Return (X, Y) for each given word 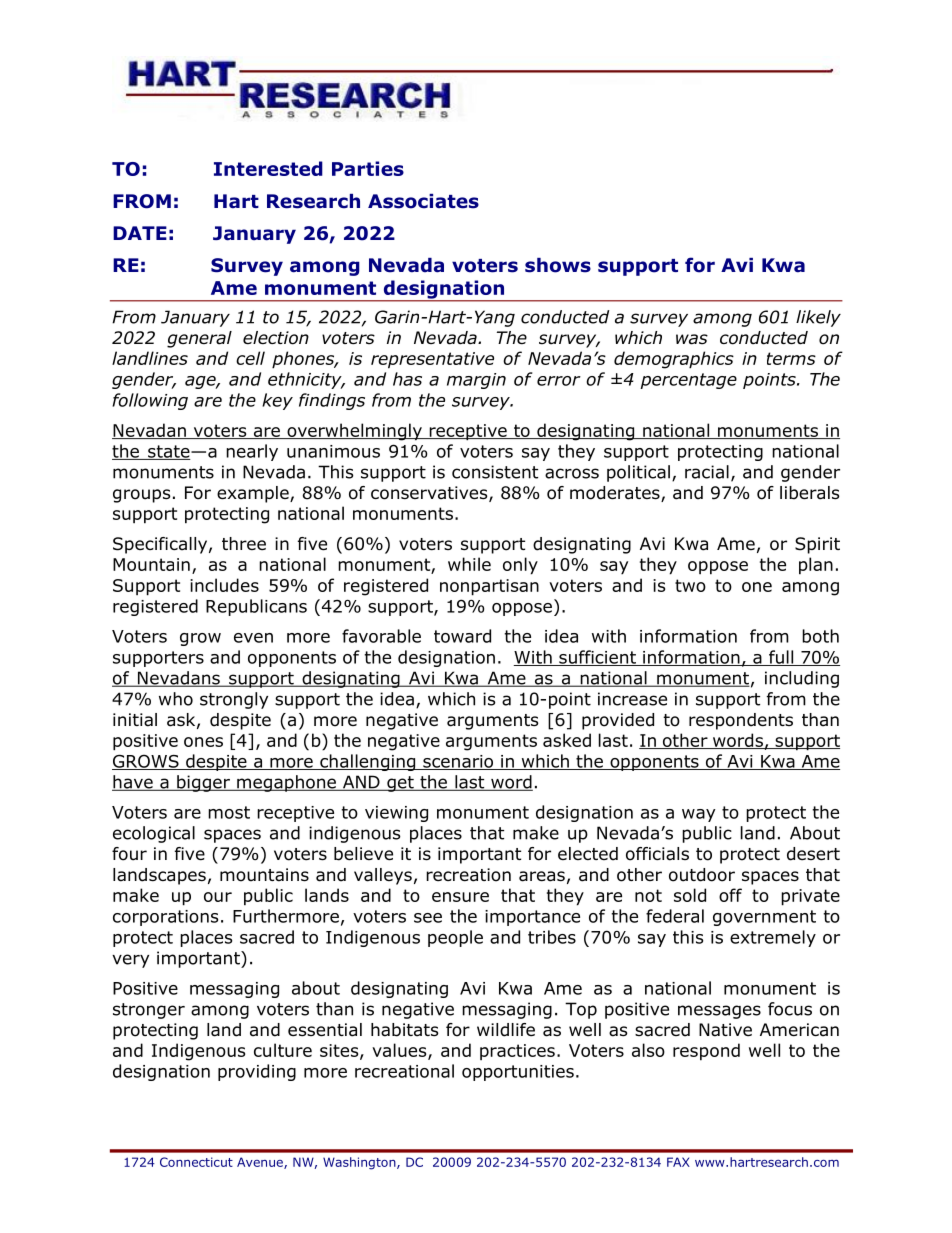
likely (818, 318)
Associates (423, 201)
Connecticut (196, 1162)
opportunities (518, 1073)
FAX (678, 1162)
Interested (268, 168)
